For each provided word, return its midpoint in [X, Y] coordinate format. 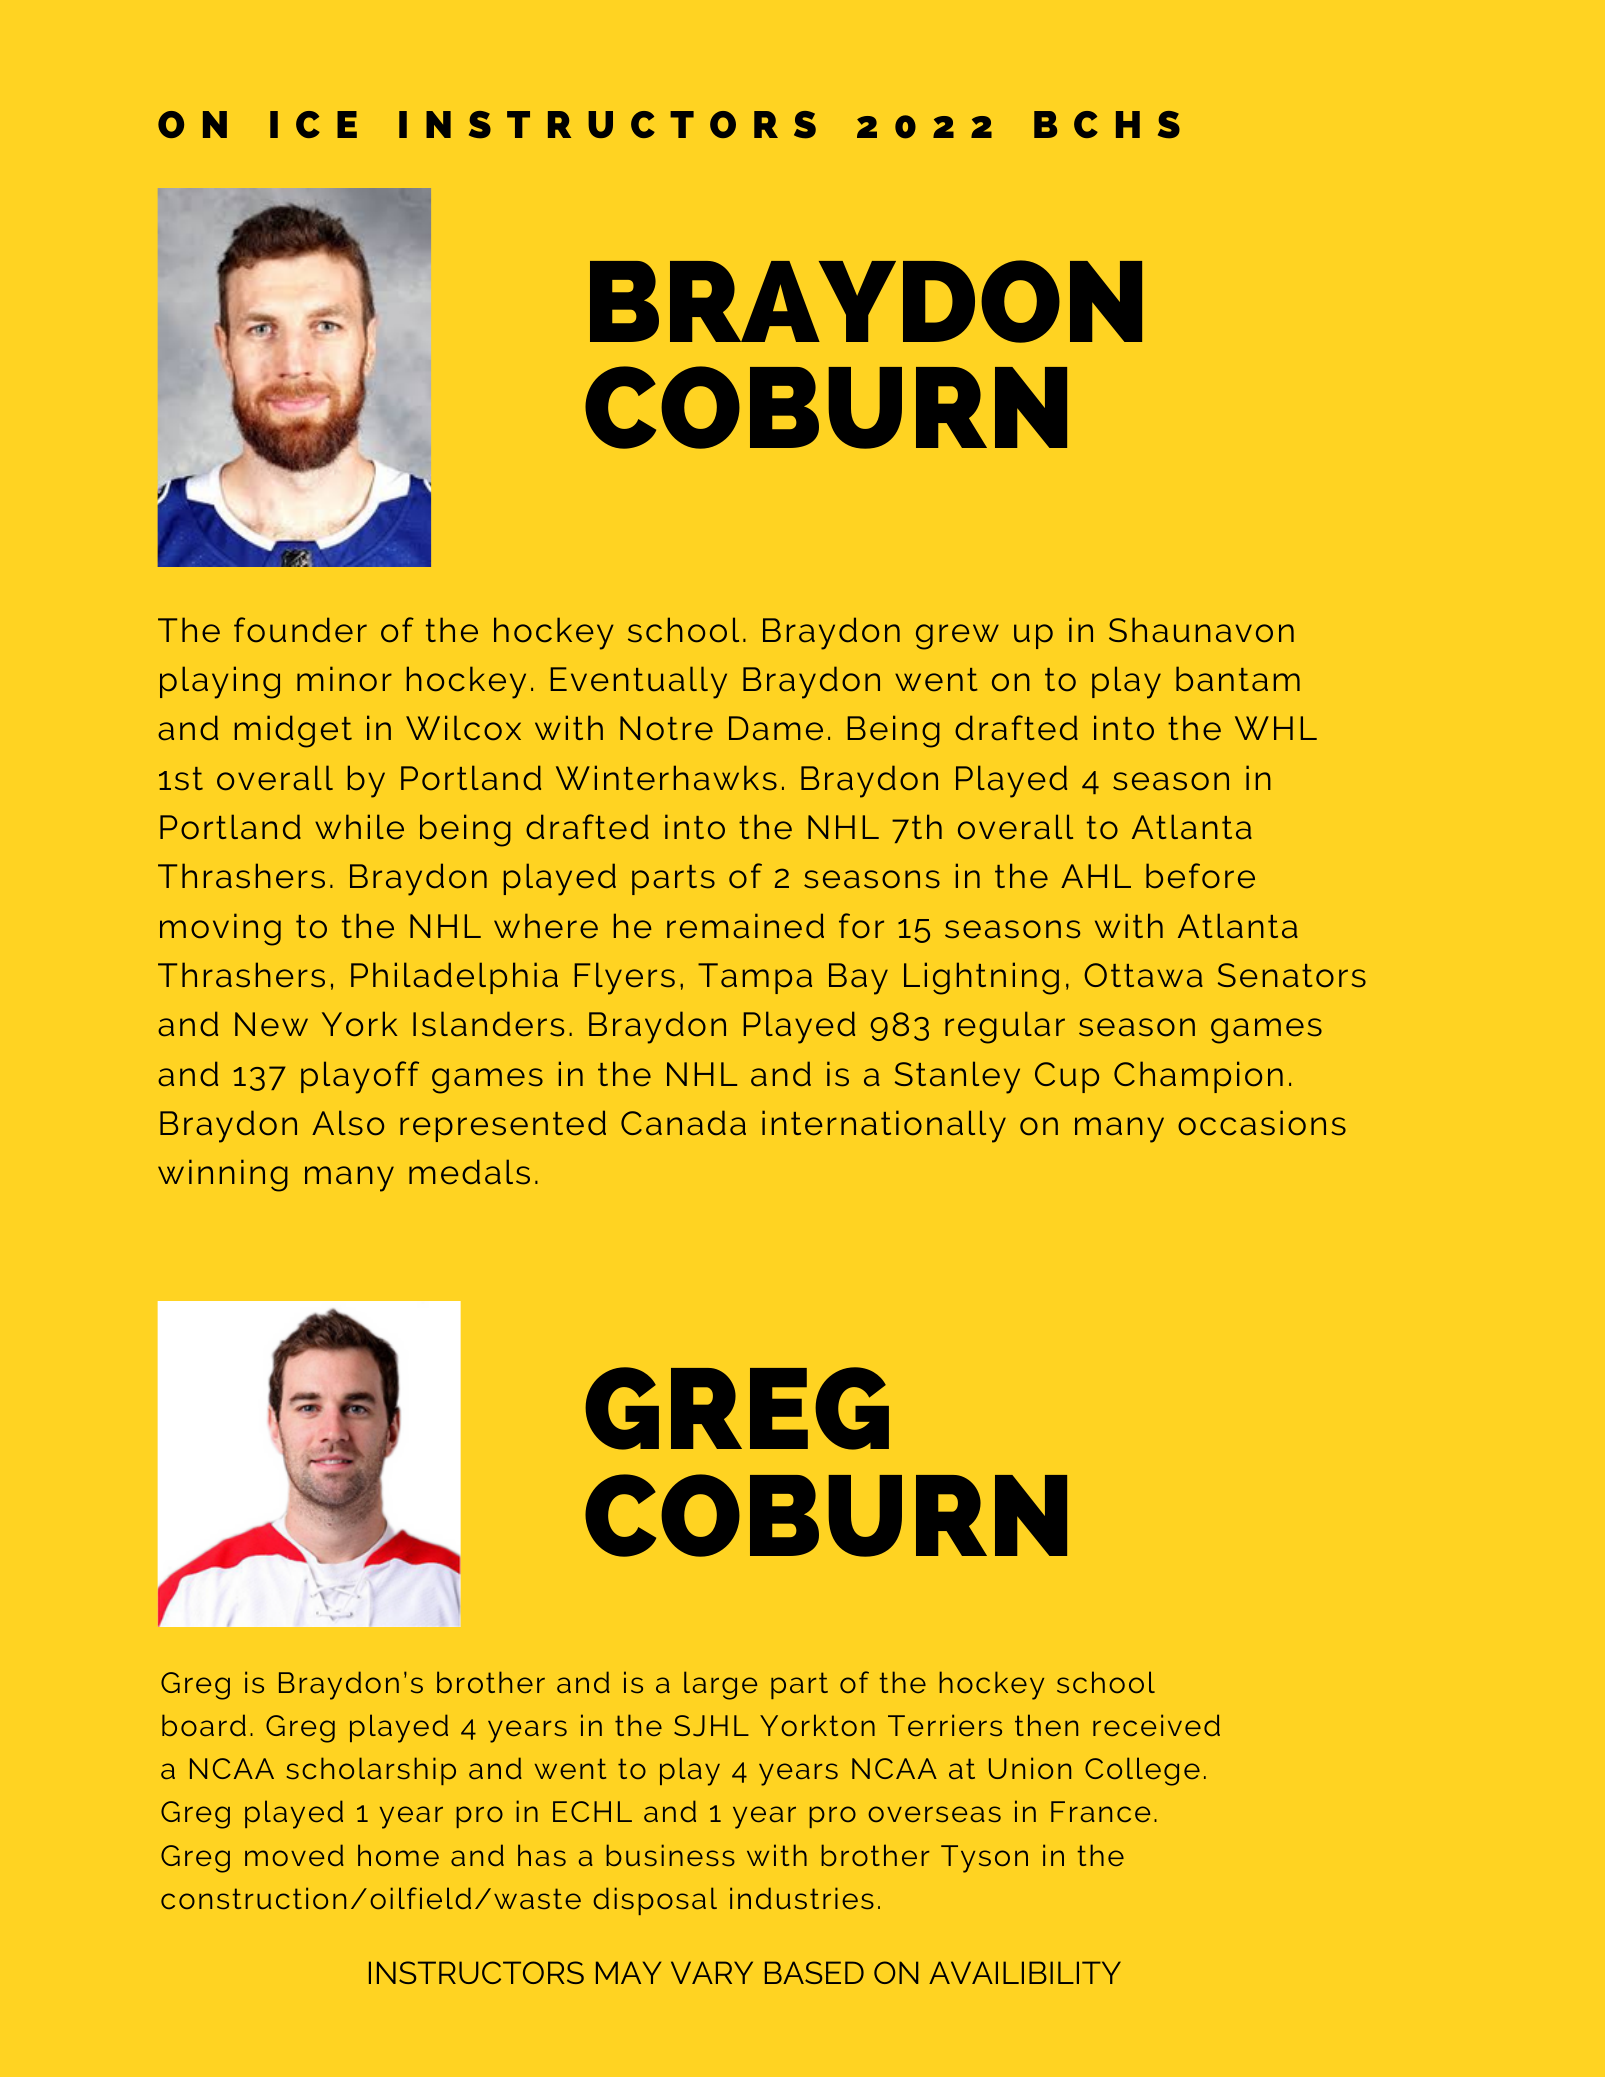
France [1100, 1811]
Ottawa [1143, 975]
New [271, 1024]
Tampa [755, 978]
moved [294, 1855]
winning [223, 1175]
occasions [1262, 1123]
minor [344, 678]
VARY [712, 1972]
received [1156, 1725]
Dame [776, 728]
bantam [1238, 679]
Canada [683, 1123]
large [720, 1685]
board [204, 1725]
